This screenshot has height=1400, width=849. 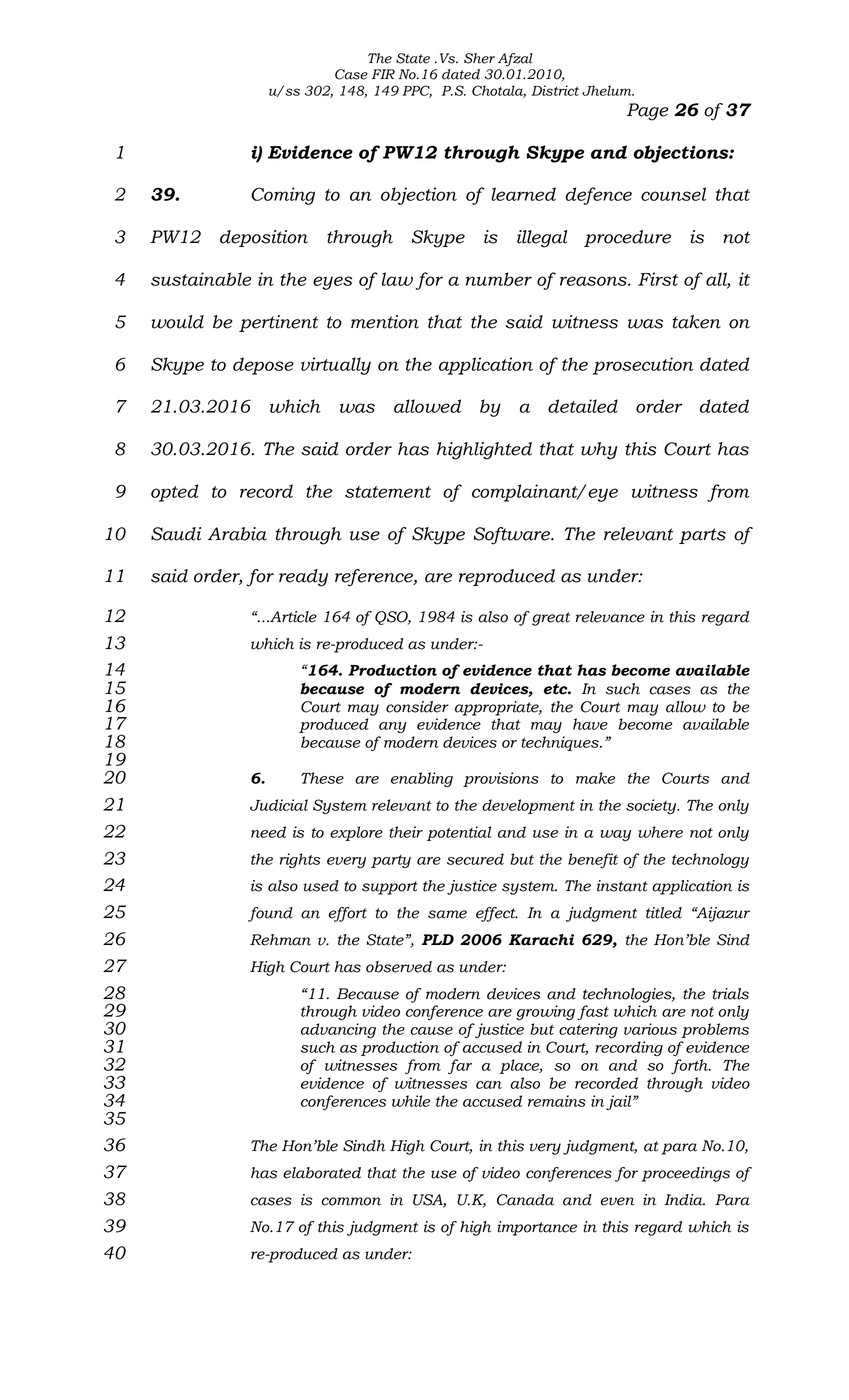 What do you see at coordinates (322, 1173) in the screenshot?
I see `elaborated` at bounding box center [322, 1173].
